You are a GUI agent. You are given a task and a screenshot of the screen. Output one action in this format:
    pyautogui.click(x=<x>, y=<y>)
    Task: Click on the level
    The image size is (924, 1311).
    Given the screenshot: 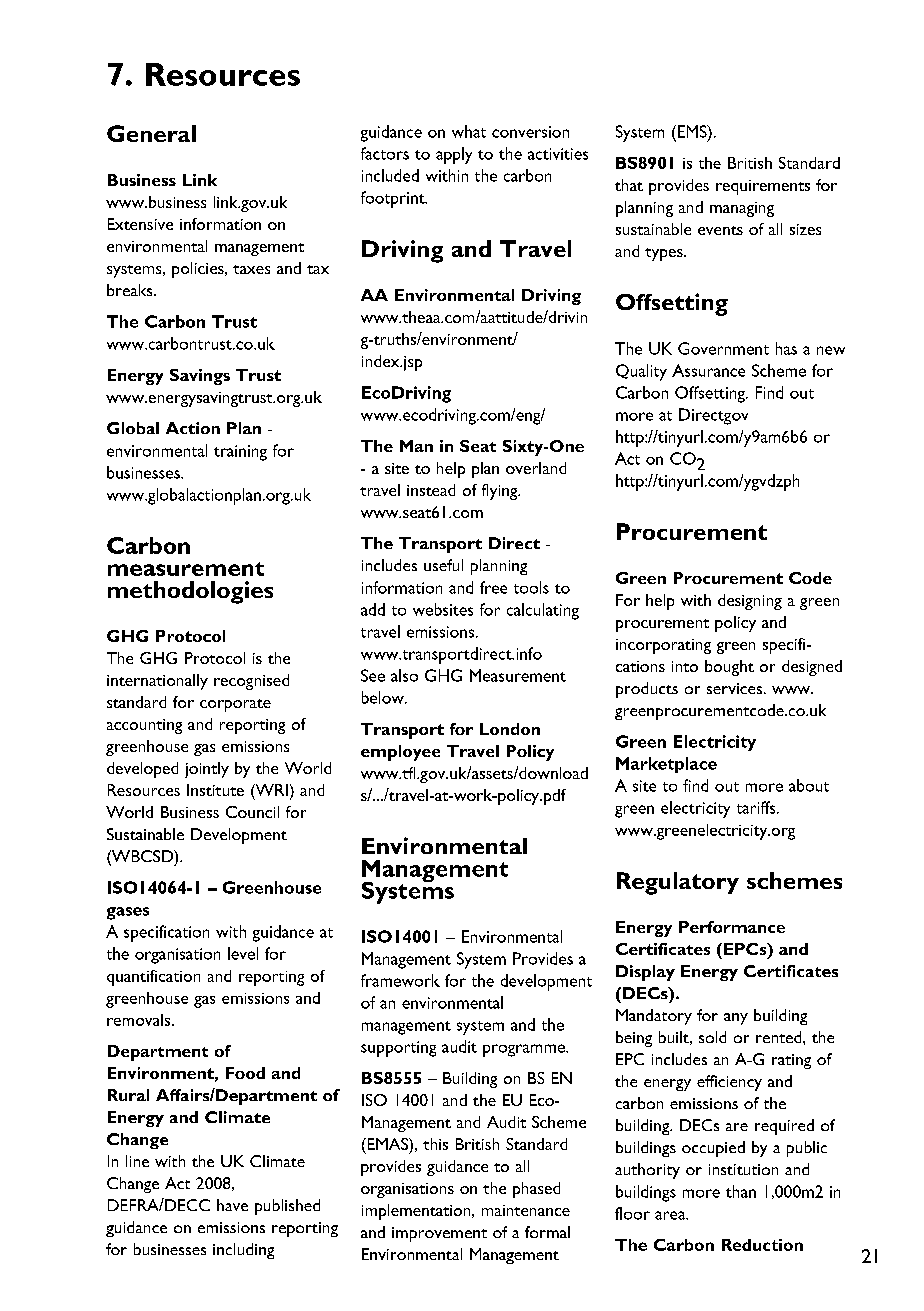 What is the action you would take?
    pyautogui.click(x=243, y=953)
